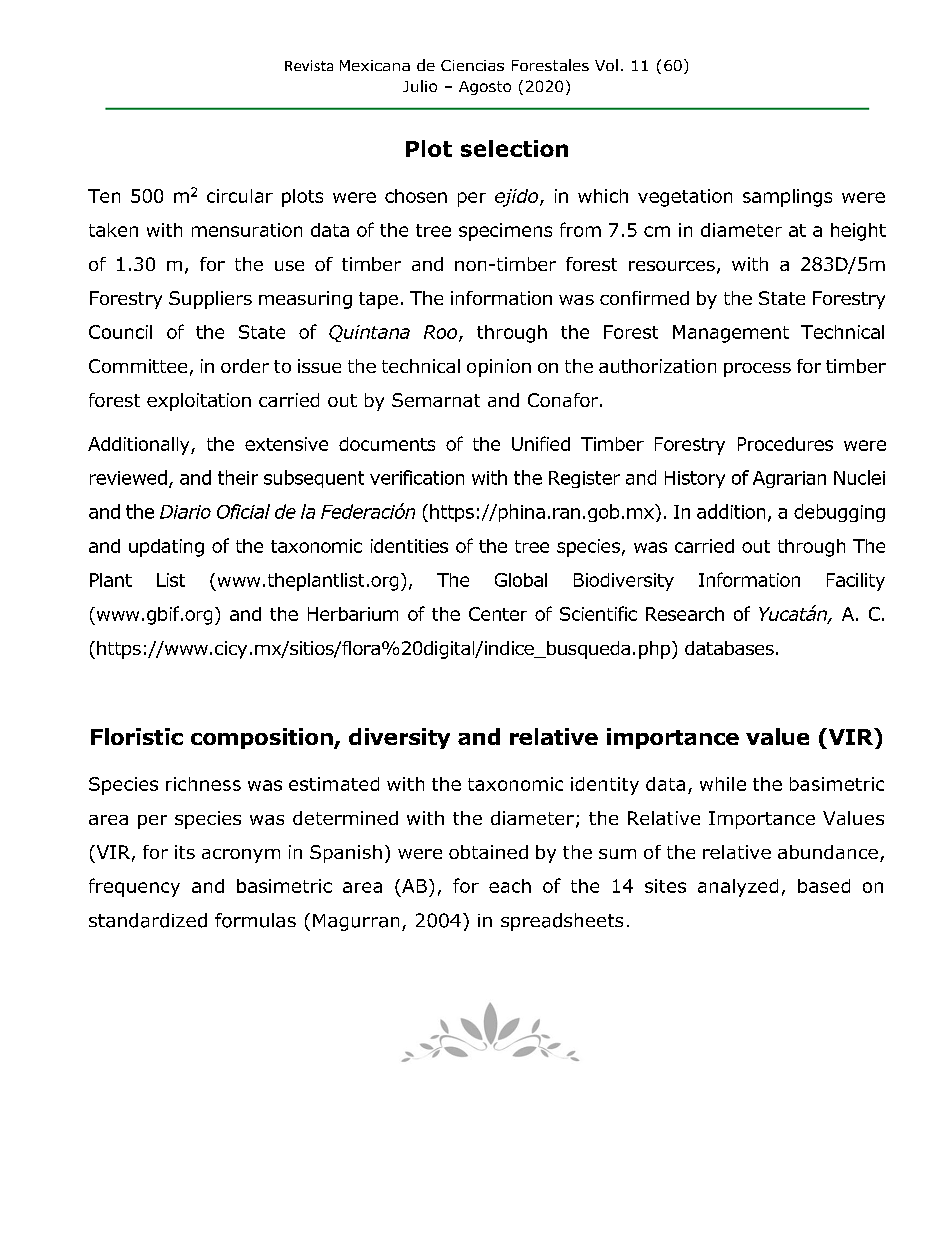  I want to click on Revista, so click(309, 65).
